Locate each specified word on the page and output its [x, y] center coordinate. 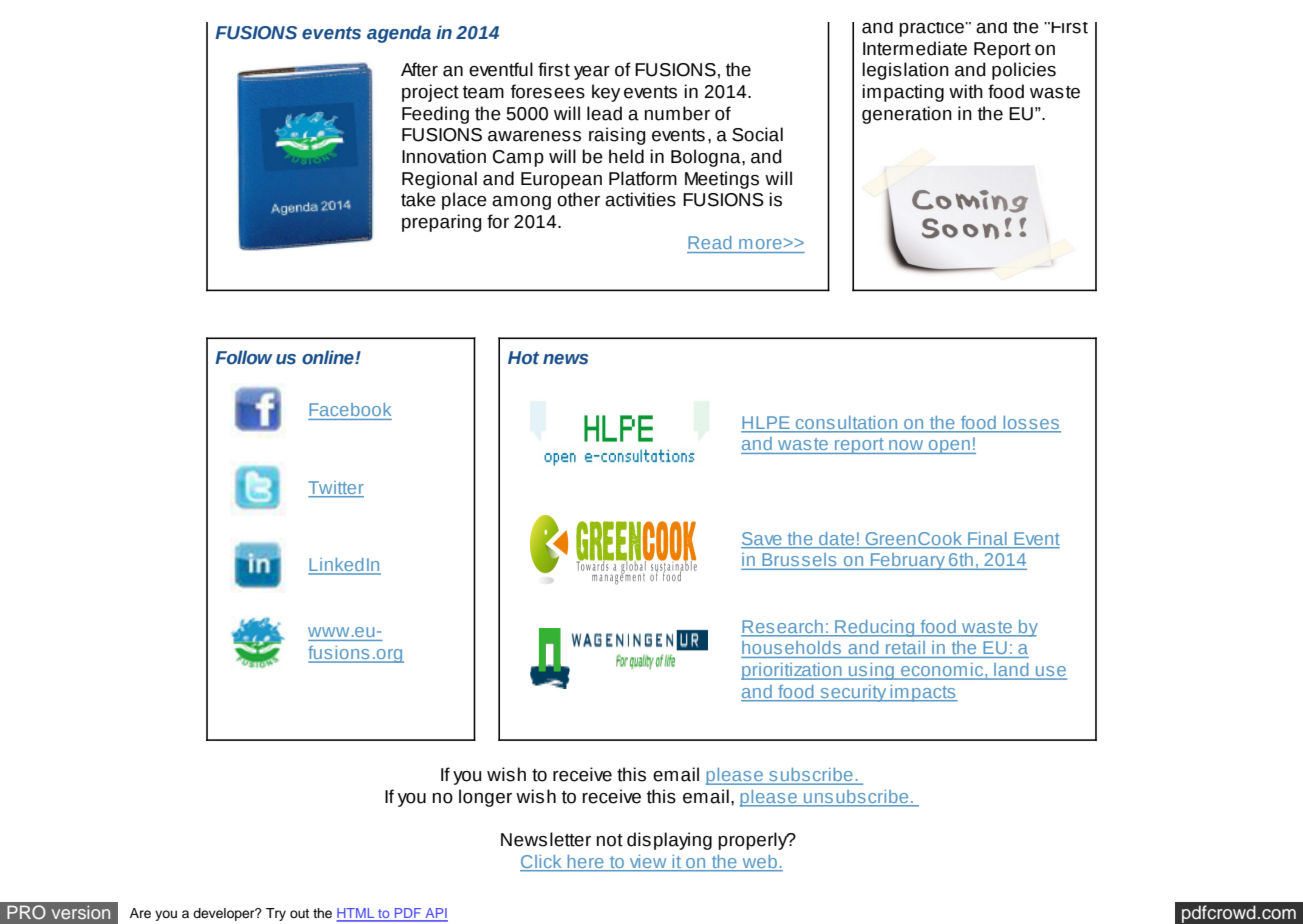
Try [276, 914]
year [592, 73]
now [906, 445]
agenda [399, 34]
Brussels [799, 559]
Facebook [350, 409]
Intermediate [915, 48]
